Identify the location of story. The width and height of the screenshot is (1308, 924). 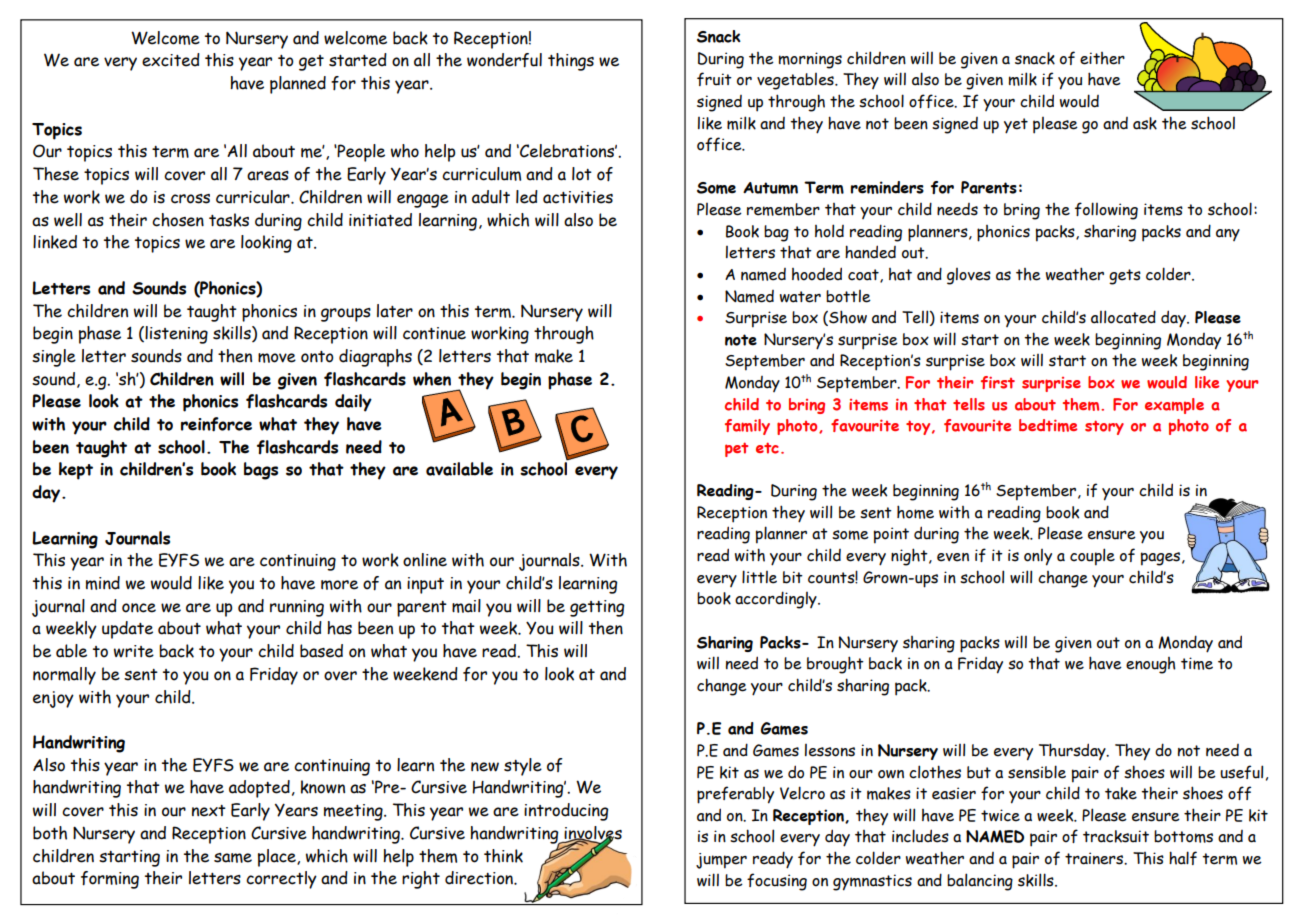
(1104, 427).
